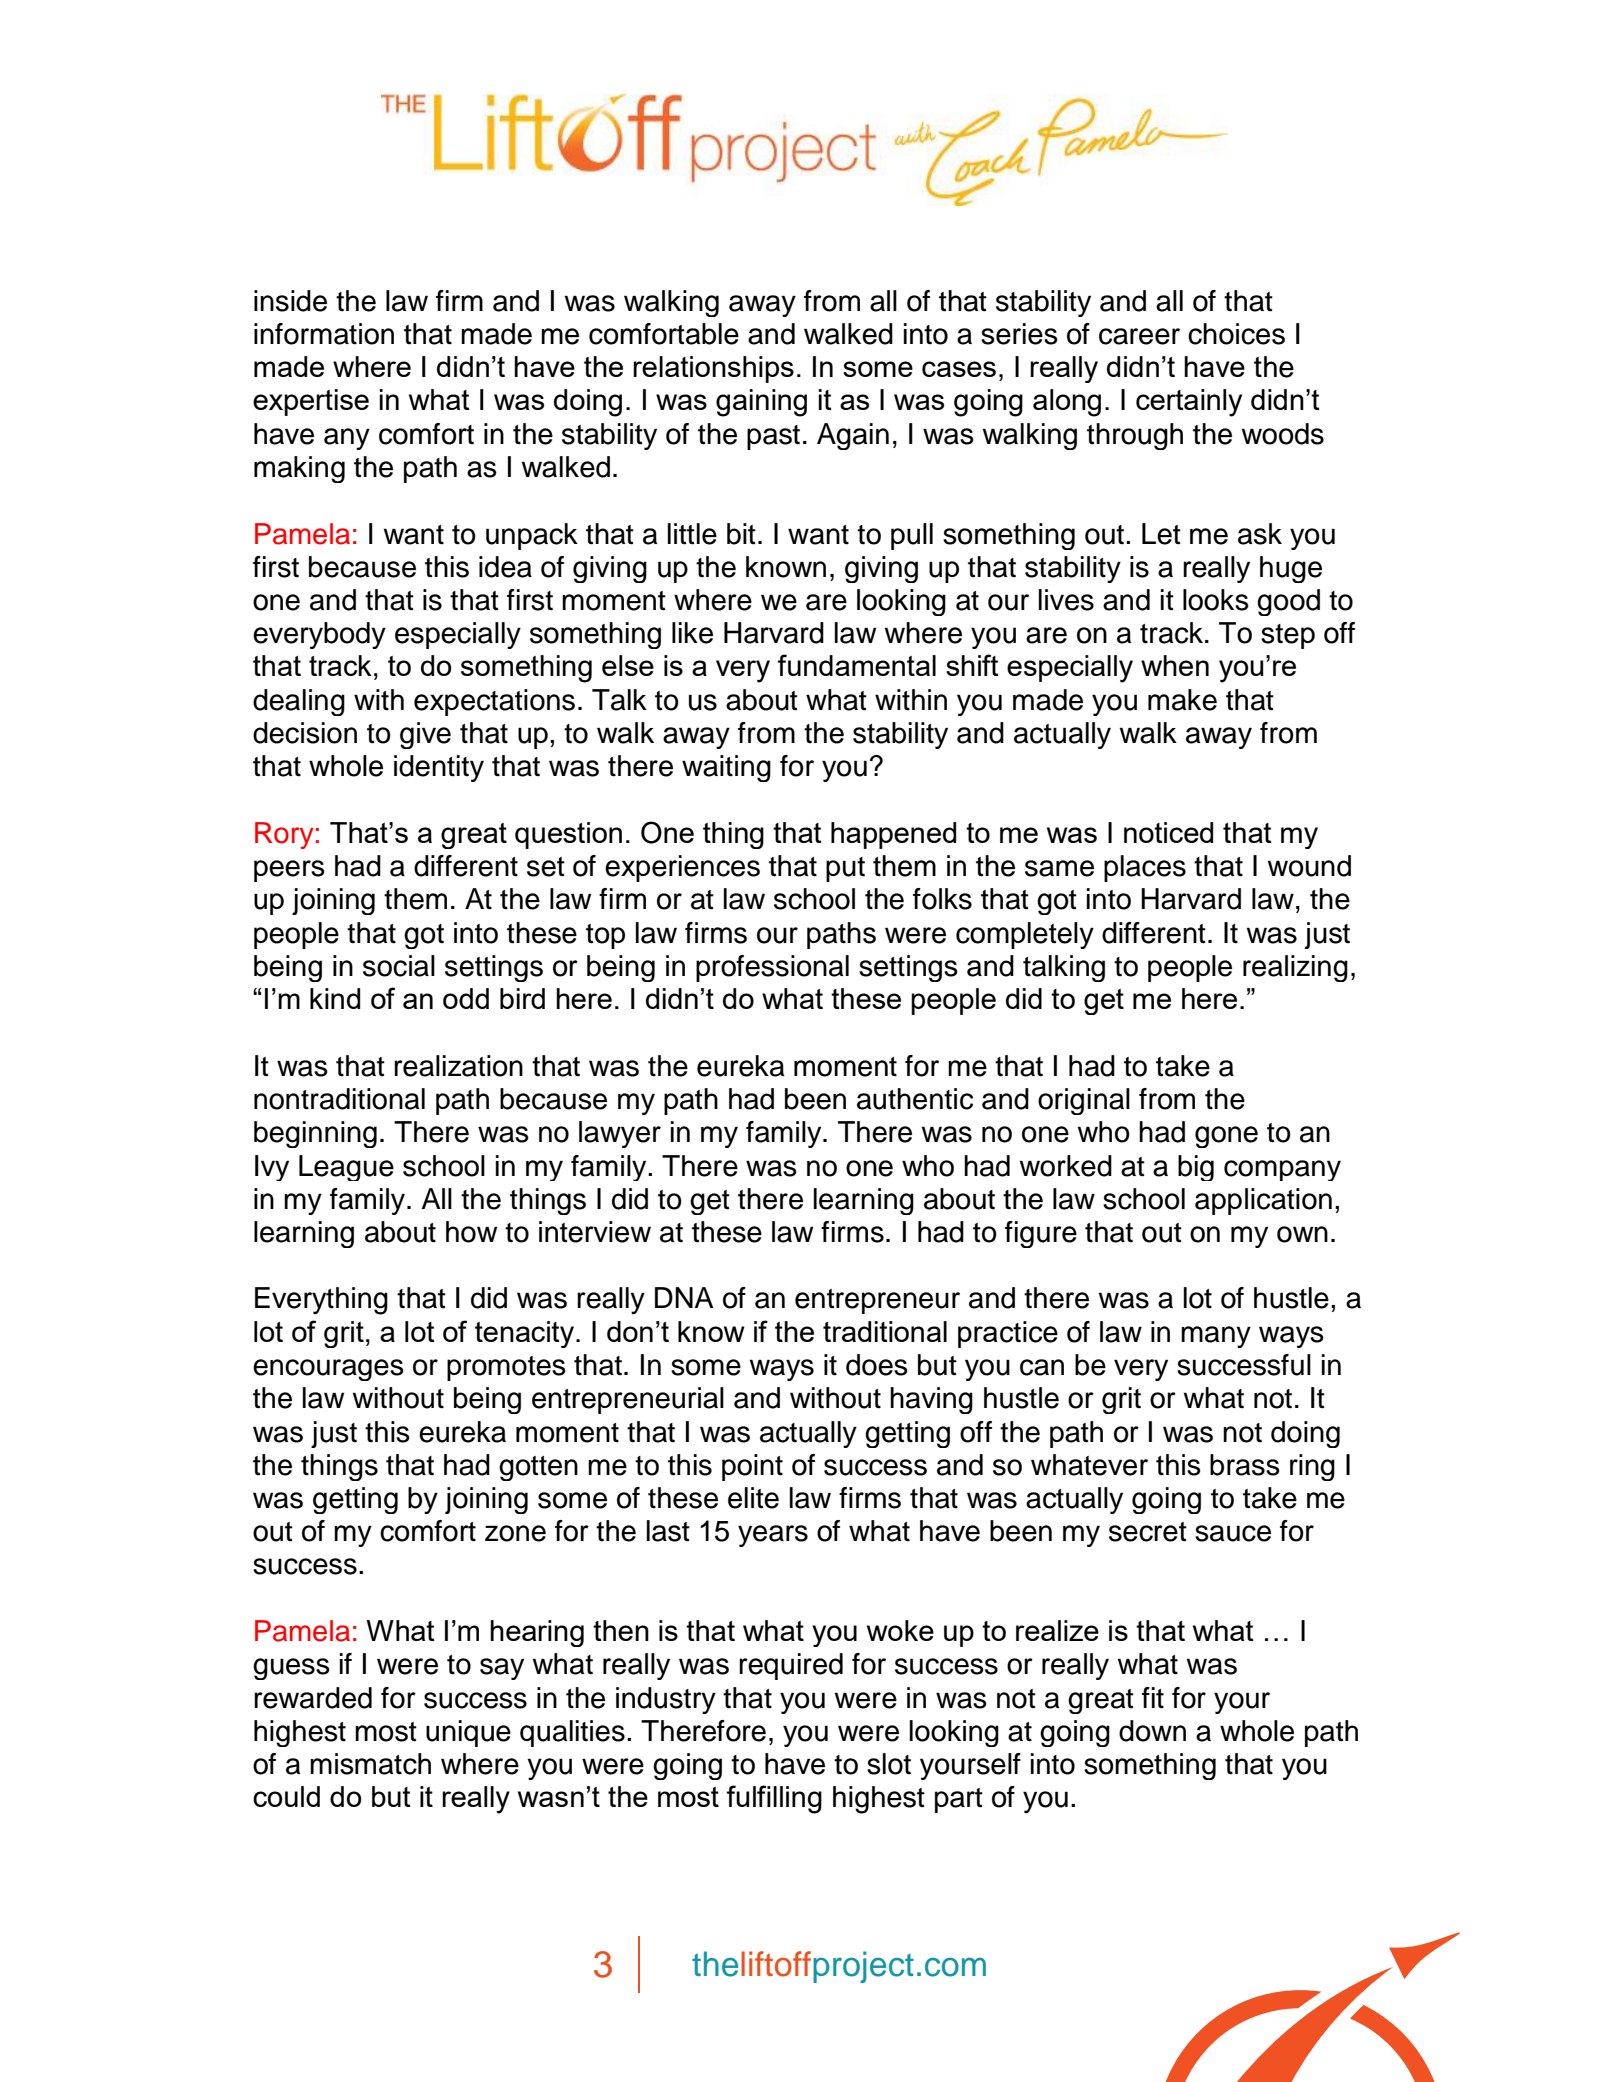  What do you see at coordinates (1084, 1101) in the screenshot?
I see `original` at bounding box center [1084, 1101].
